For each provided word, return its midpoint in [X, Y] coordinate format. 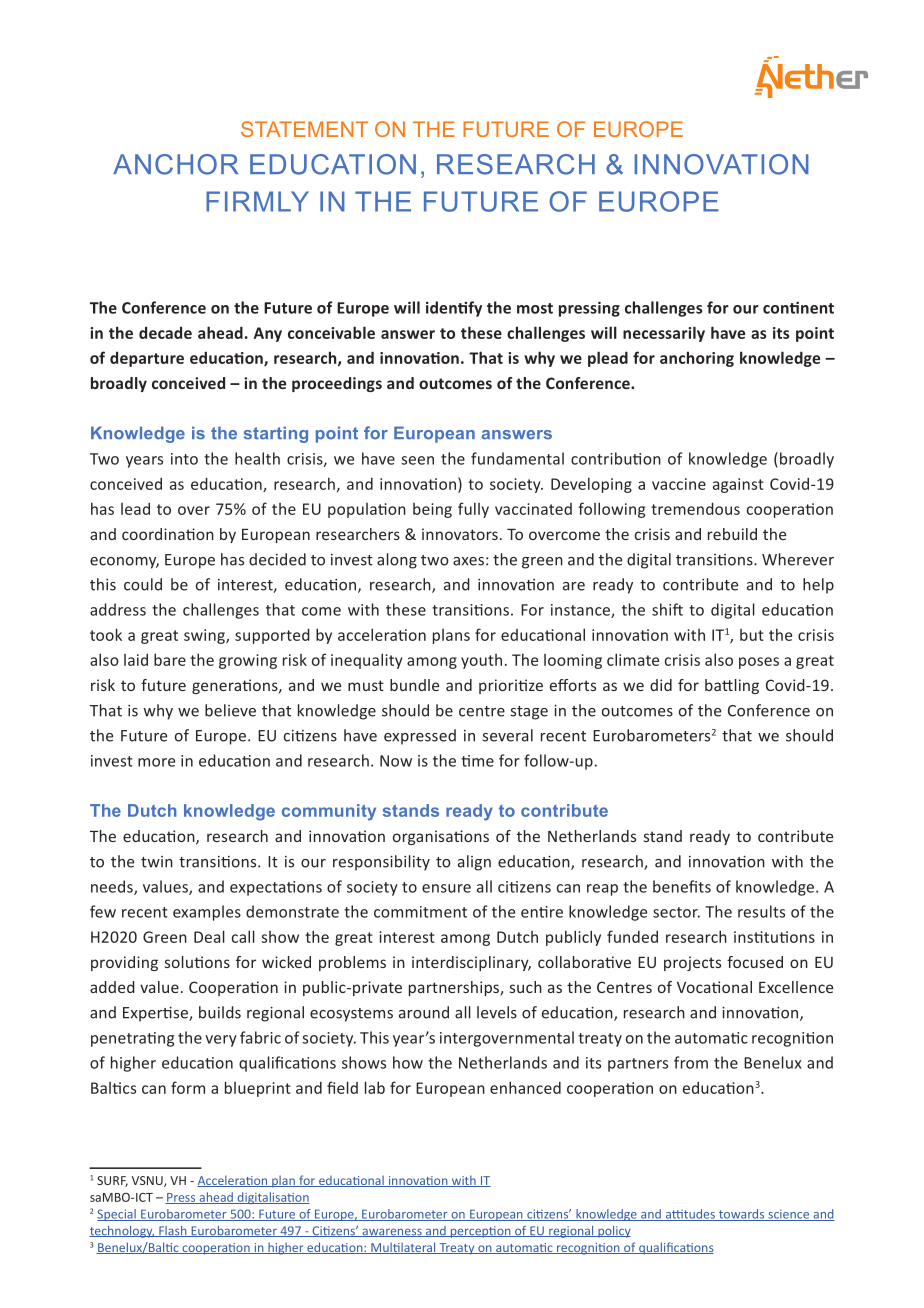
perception [480, 1232]
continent [798, 308]
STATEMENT [304, 129]
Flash [173, 1231]
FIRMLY [257, 201]
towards [742, 1215]
